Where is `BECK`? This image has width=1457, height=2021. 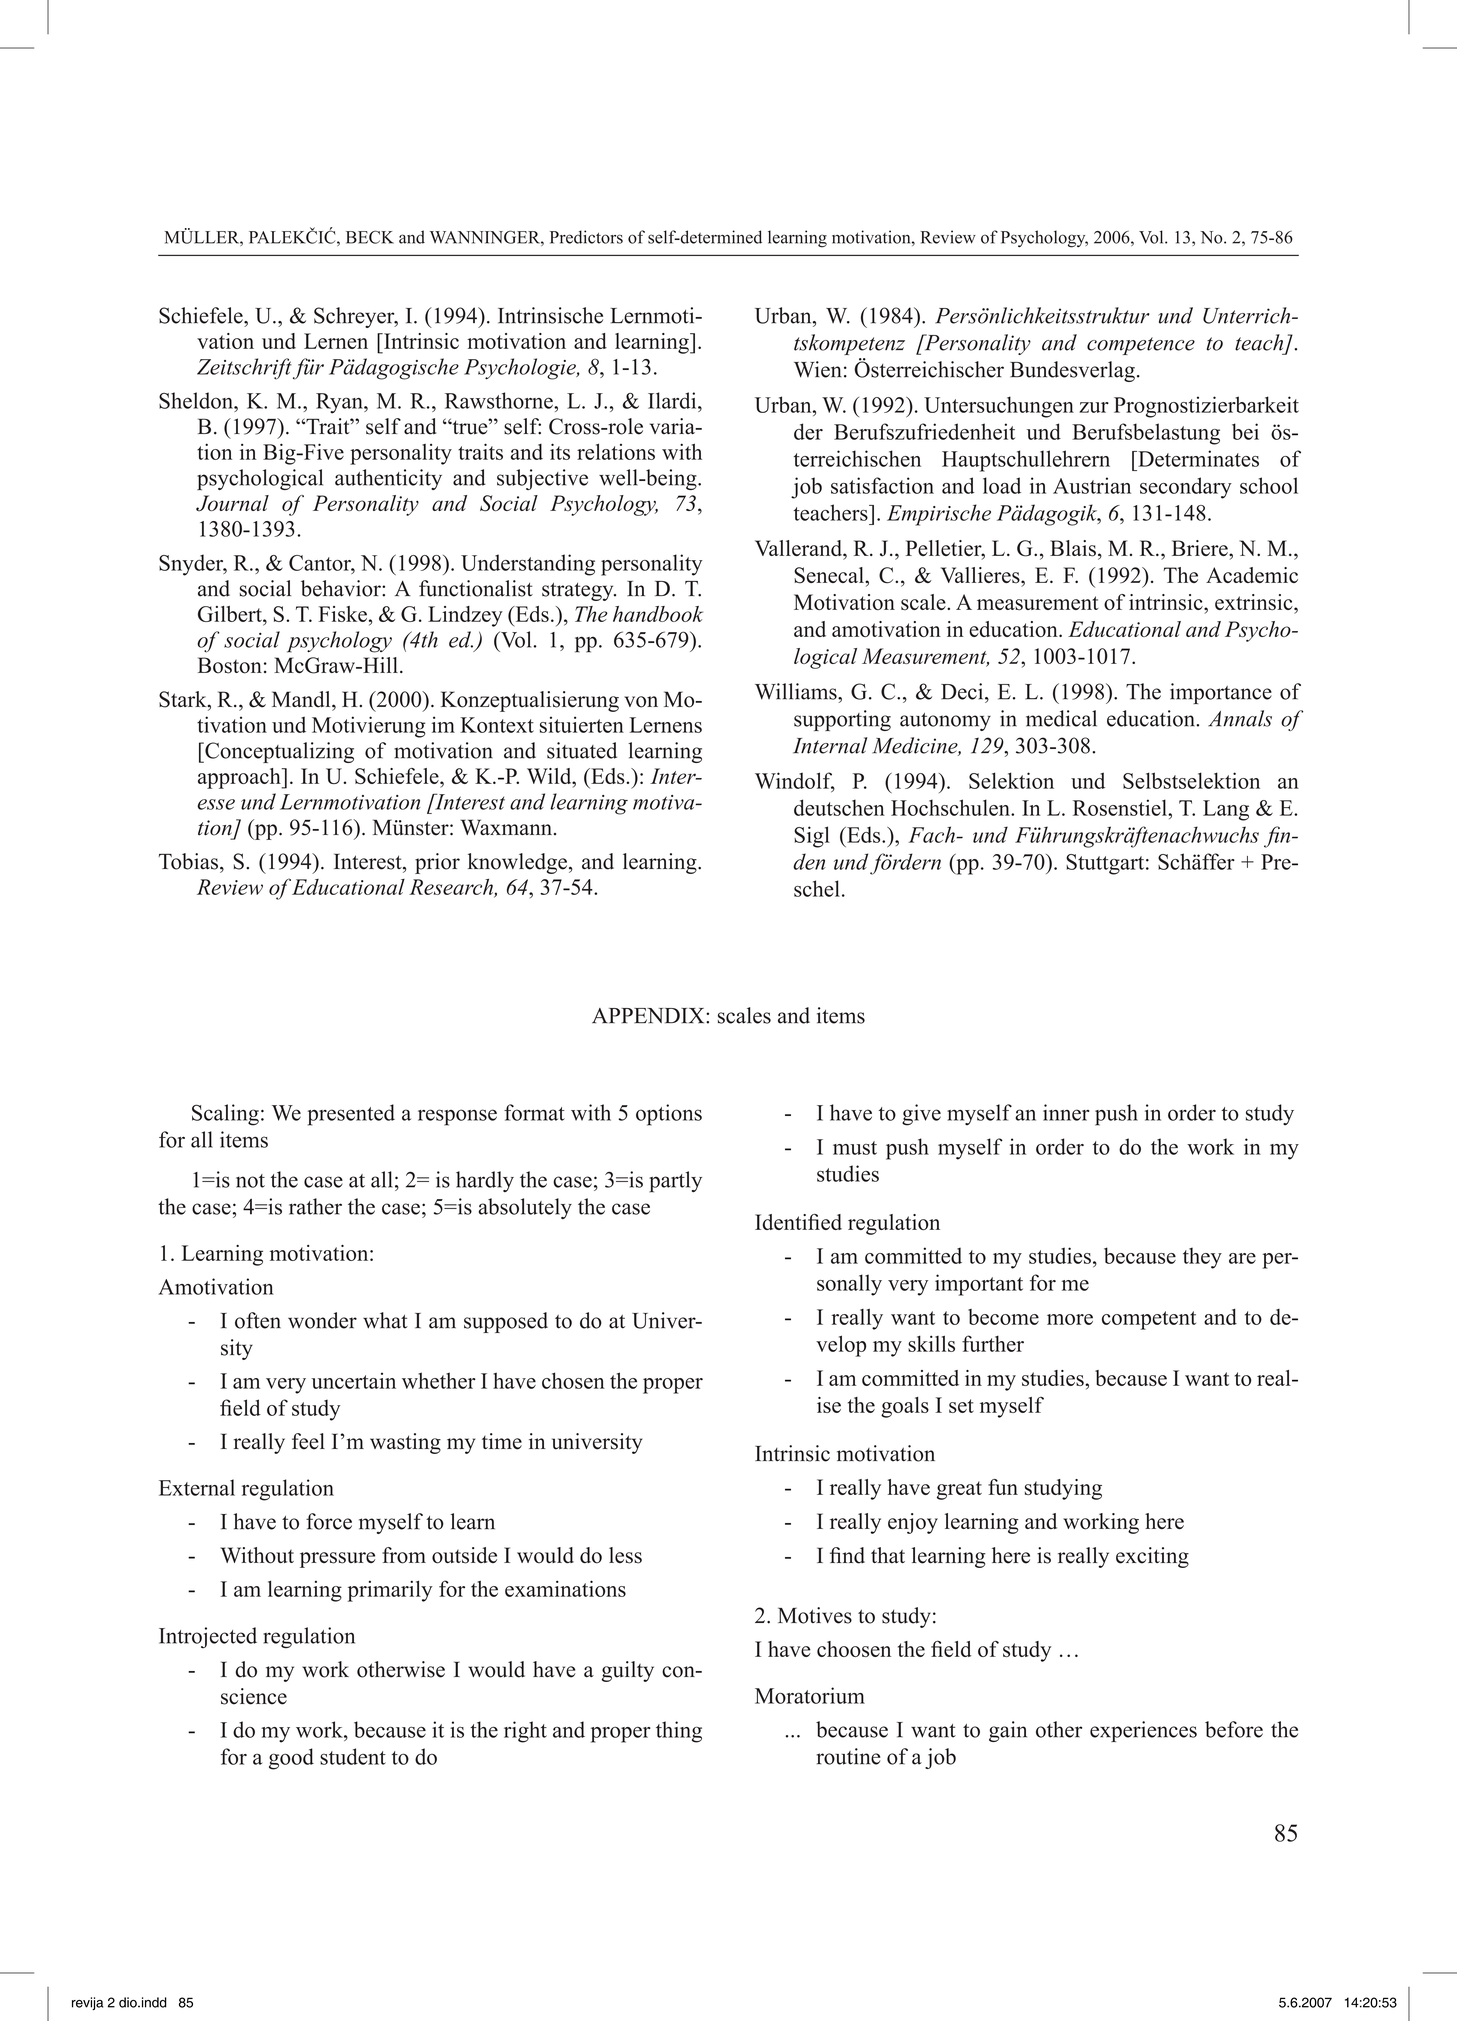 BECK is located at coordinates (370, 237).
